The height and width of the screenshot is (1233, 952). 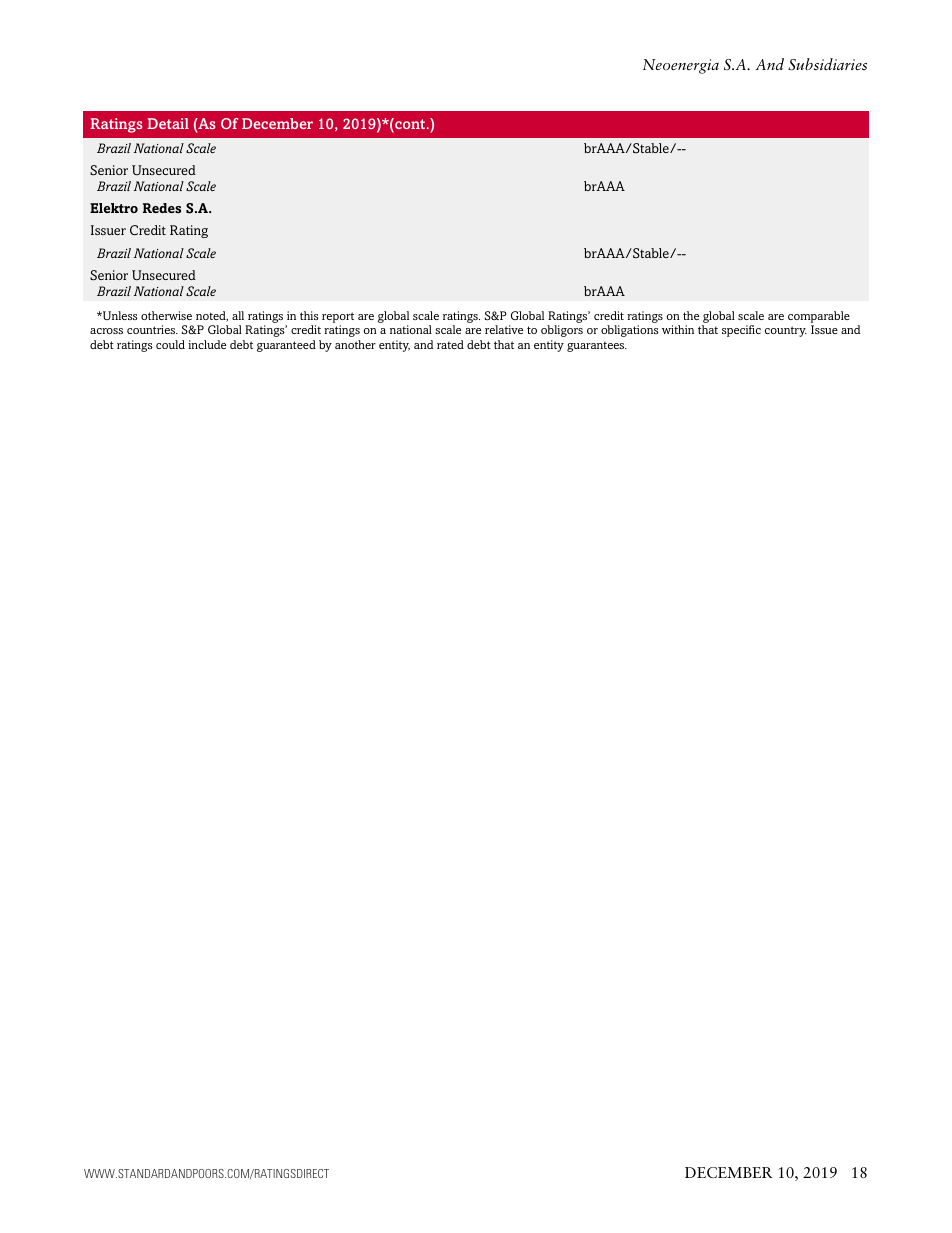 What do you see at coordinates (212, 316) in the screenshot?
I see `noted` at bounding box center [212, 316].
